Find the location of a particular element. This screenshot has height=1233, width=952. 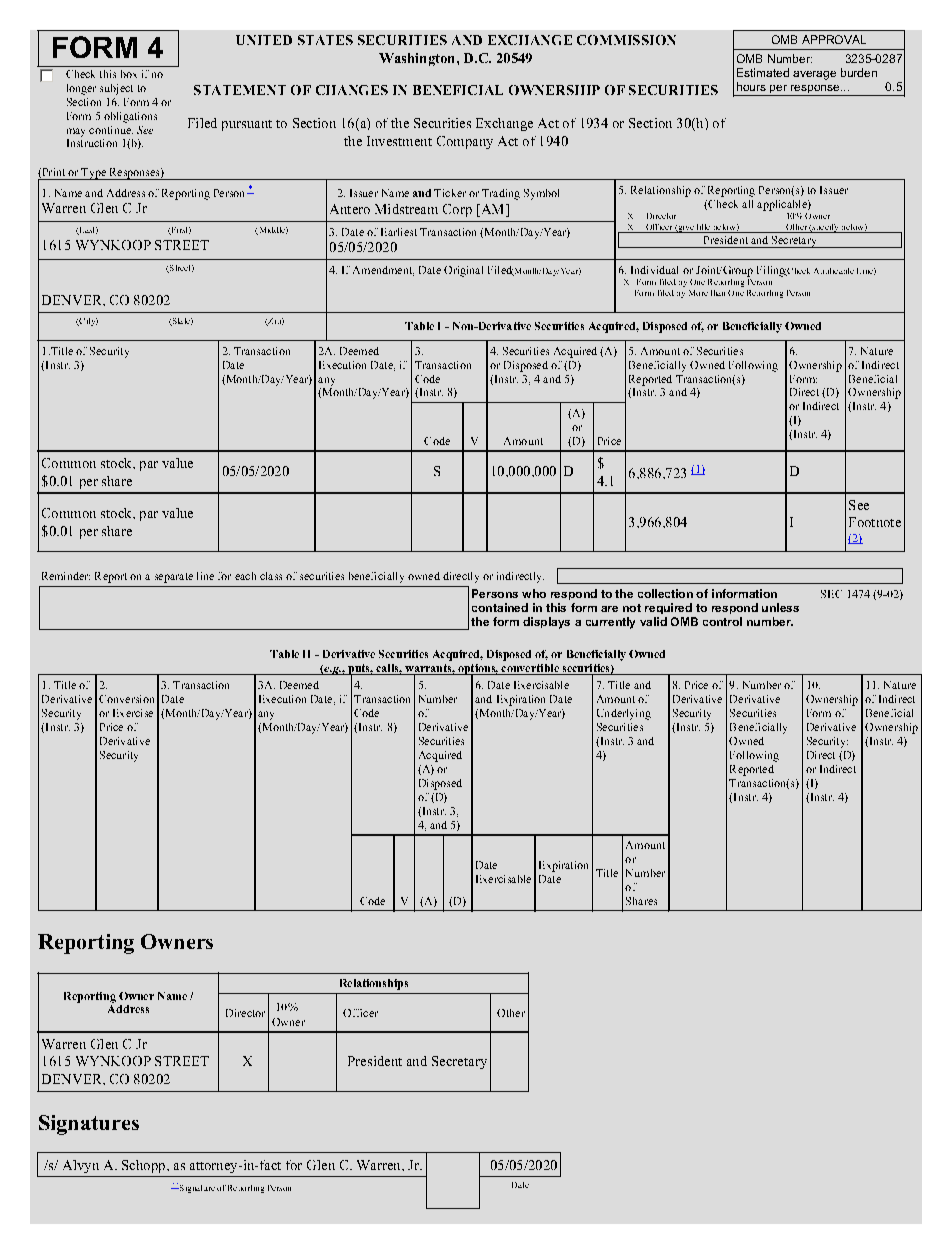

Amendment is located at coordinates (383, 271).
